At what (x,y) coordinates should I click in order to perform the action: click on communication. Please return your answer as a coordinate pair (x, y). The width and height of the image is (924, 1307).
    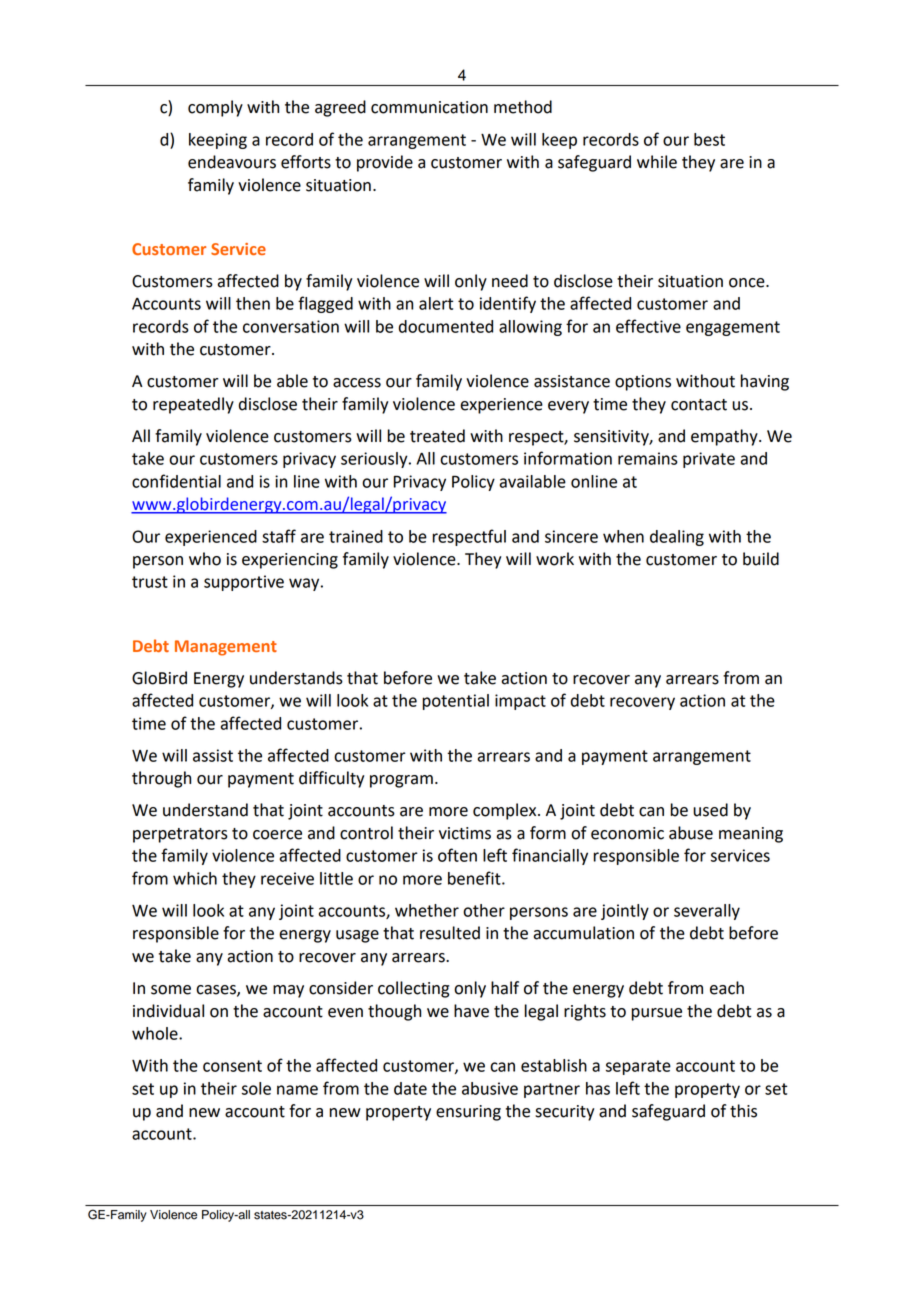
    Looking at the image, I should click on (429, 107).
